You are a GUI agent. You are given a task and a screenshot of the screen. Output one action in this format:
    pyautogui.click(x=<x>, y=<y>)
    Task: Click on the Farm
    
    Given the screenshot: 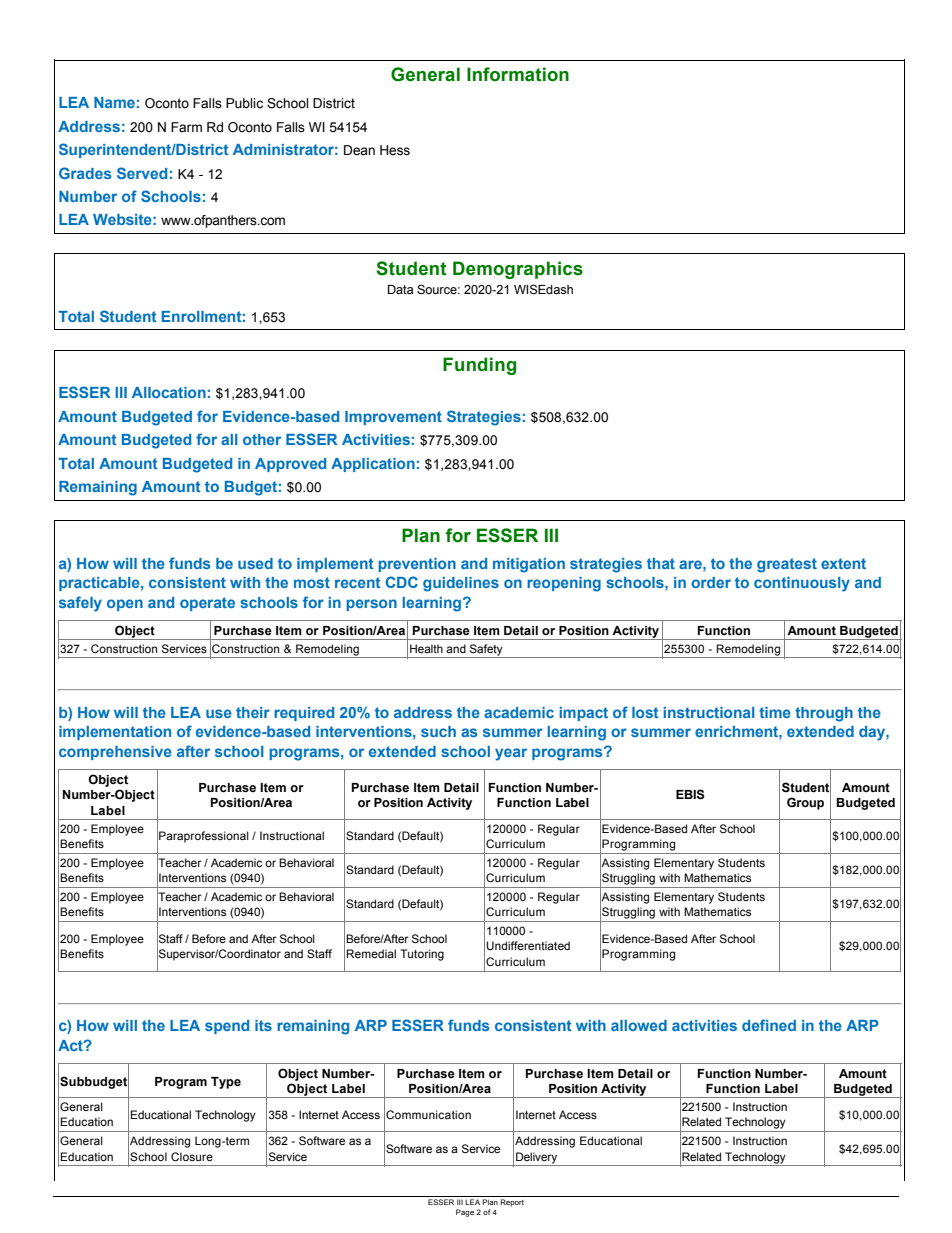 What is the action you would take?
    pyautogui.click(x=186, y=127)
